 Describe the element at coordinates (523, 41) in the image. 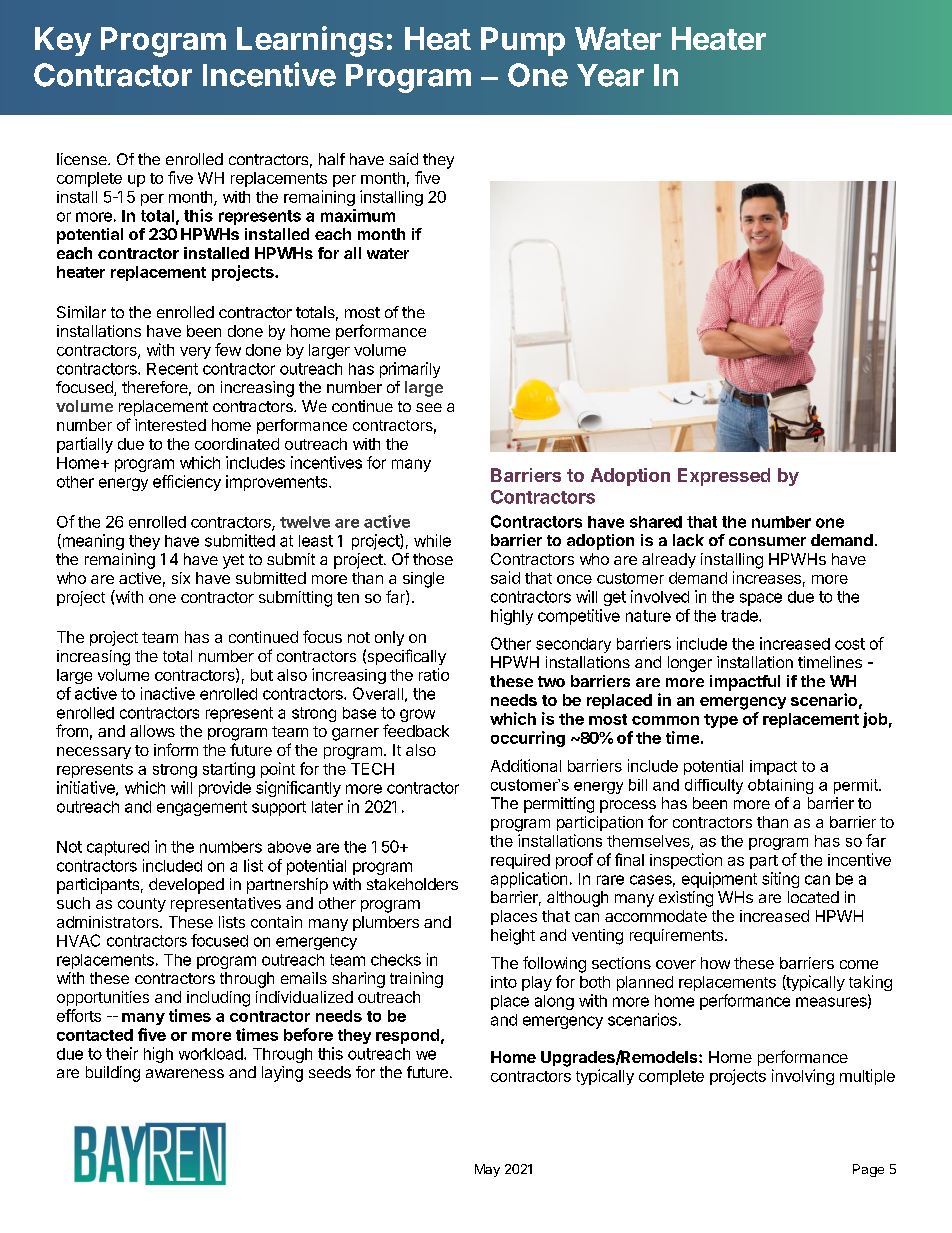

I see `Pump` at that location.
